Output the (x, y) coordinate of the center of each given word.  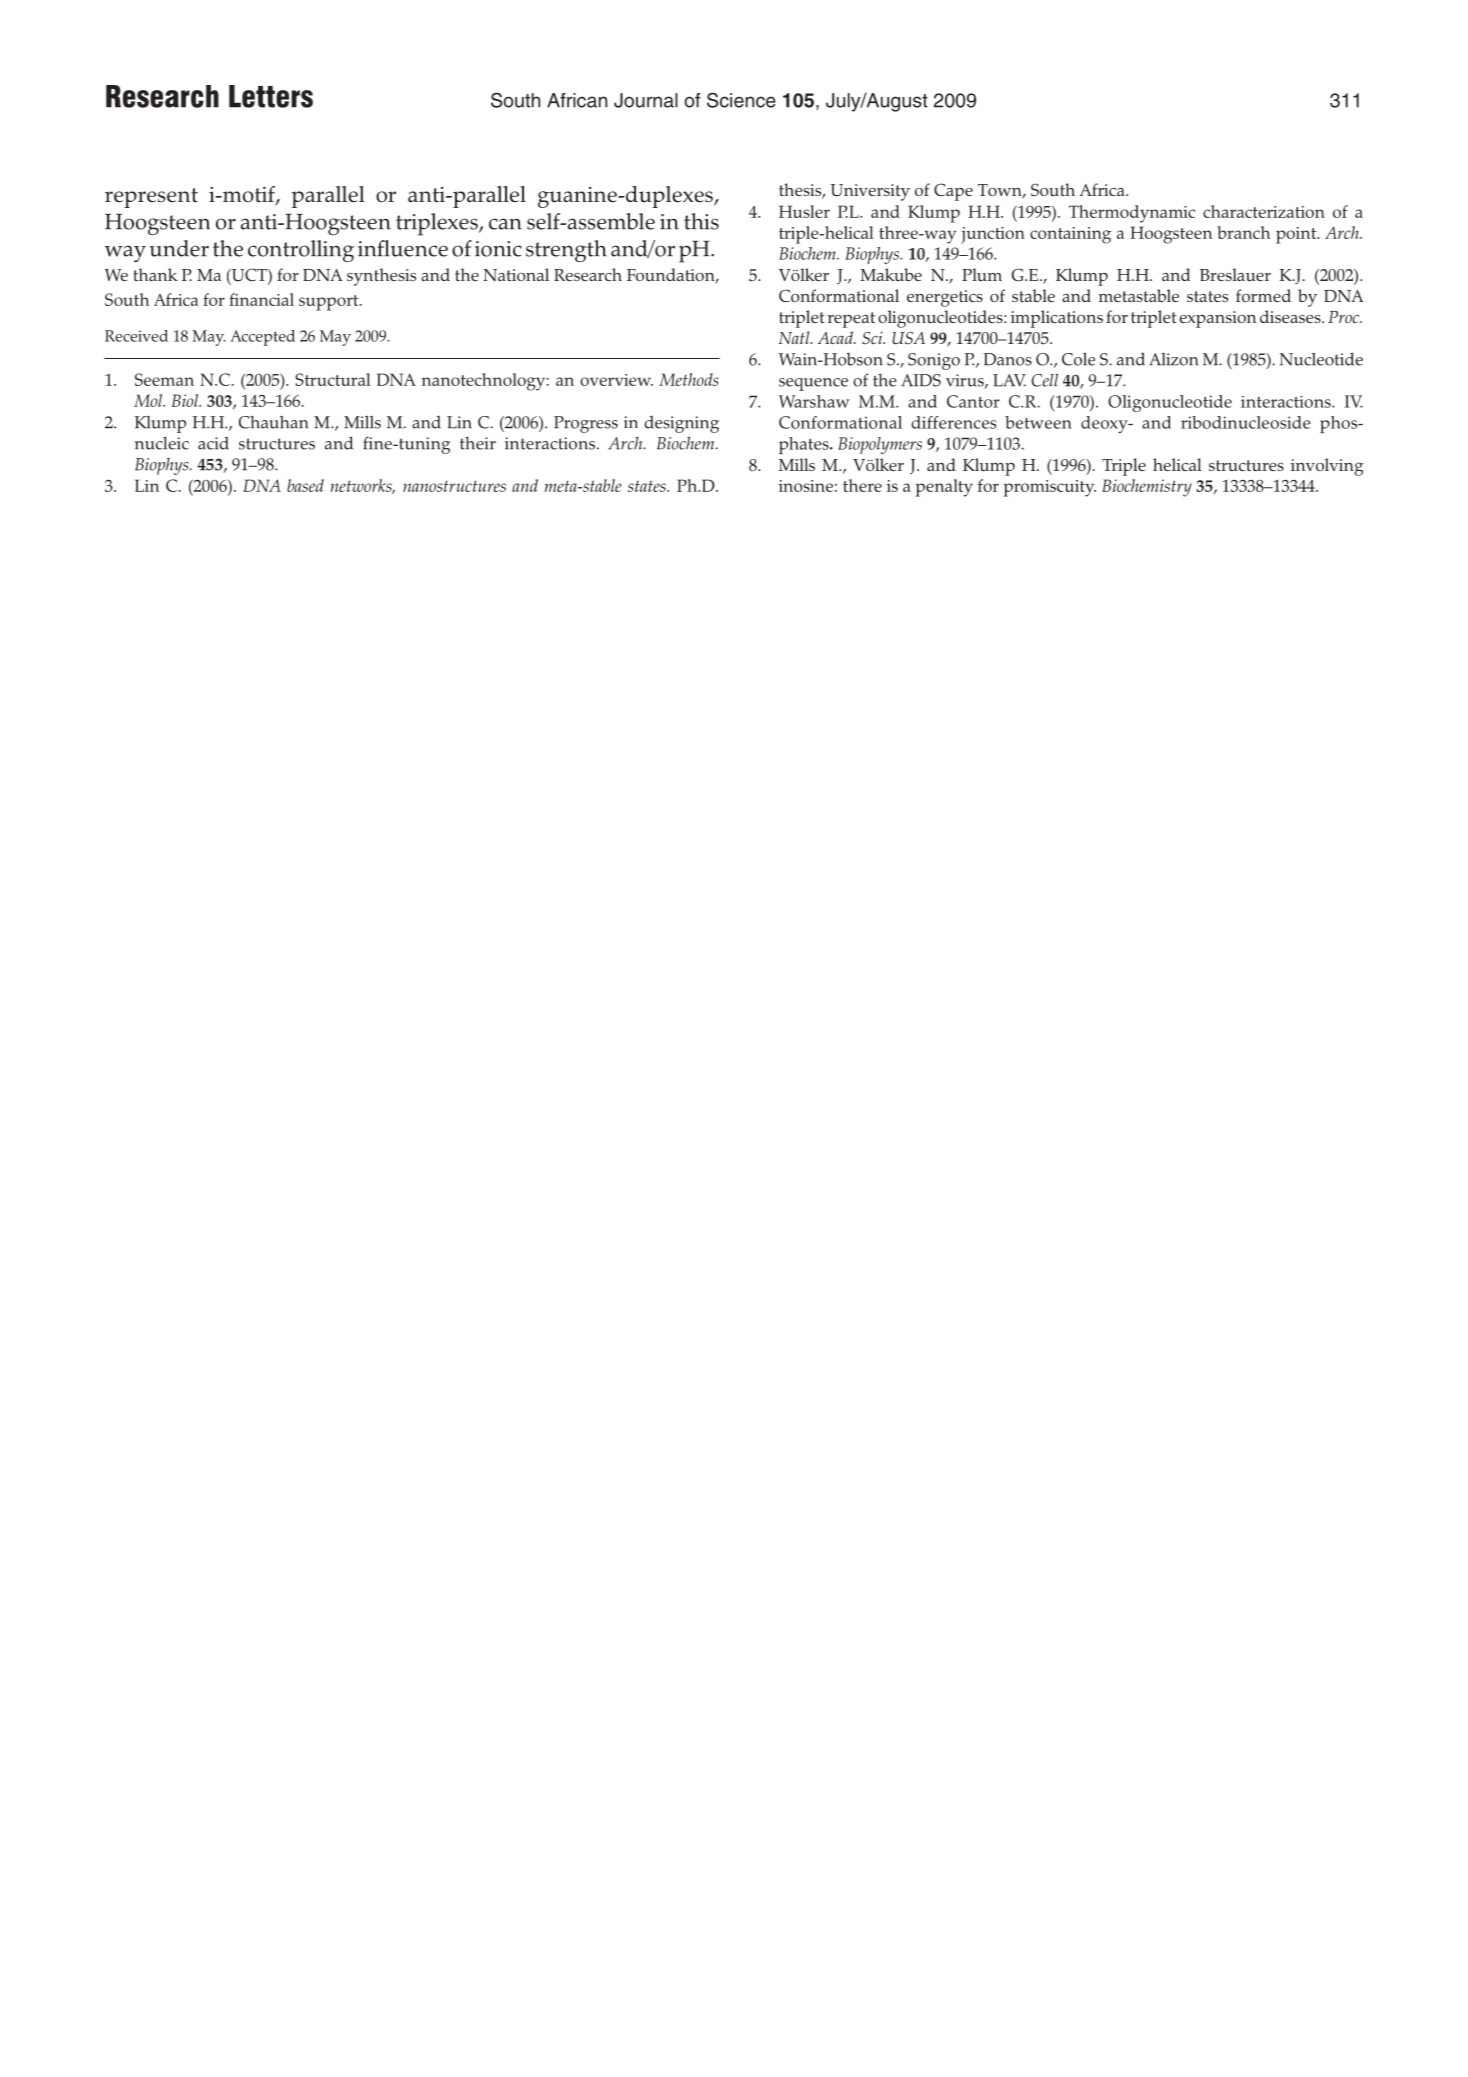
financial (261, 299)
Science (741, 100)
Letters (271, 96)
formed (1263, 295)
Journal (646, 100)
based (305, 485)
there (862, 485)
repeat (851, 320)
